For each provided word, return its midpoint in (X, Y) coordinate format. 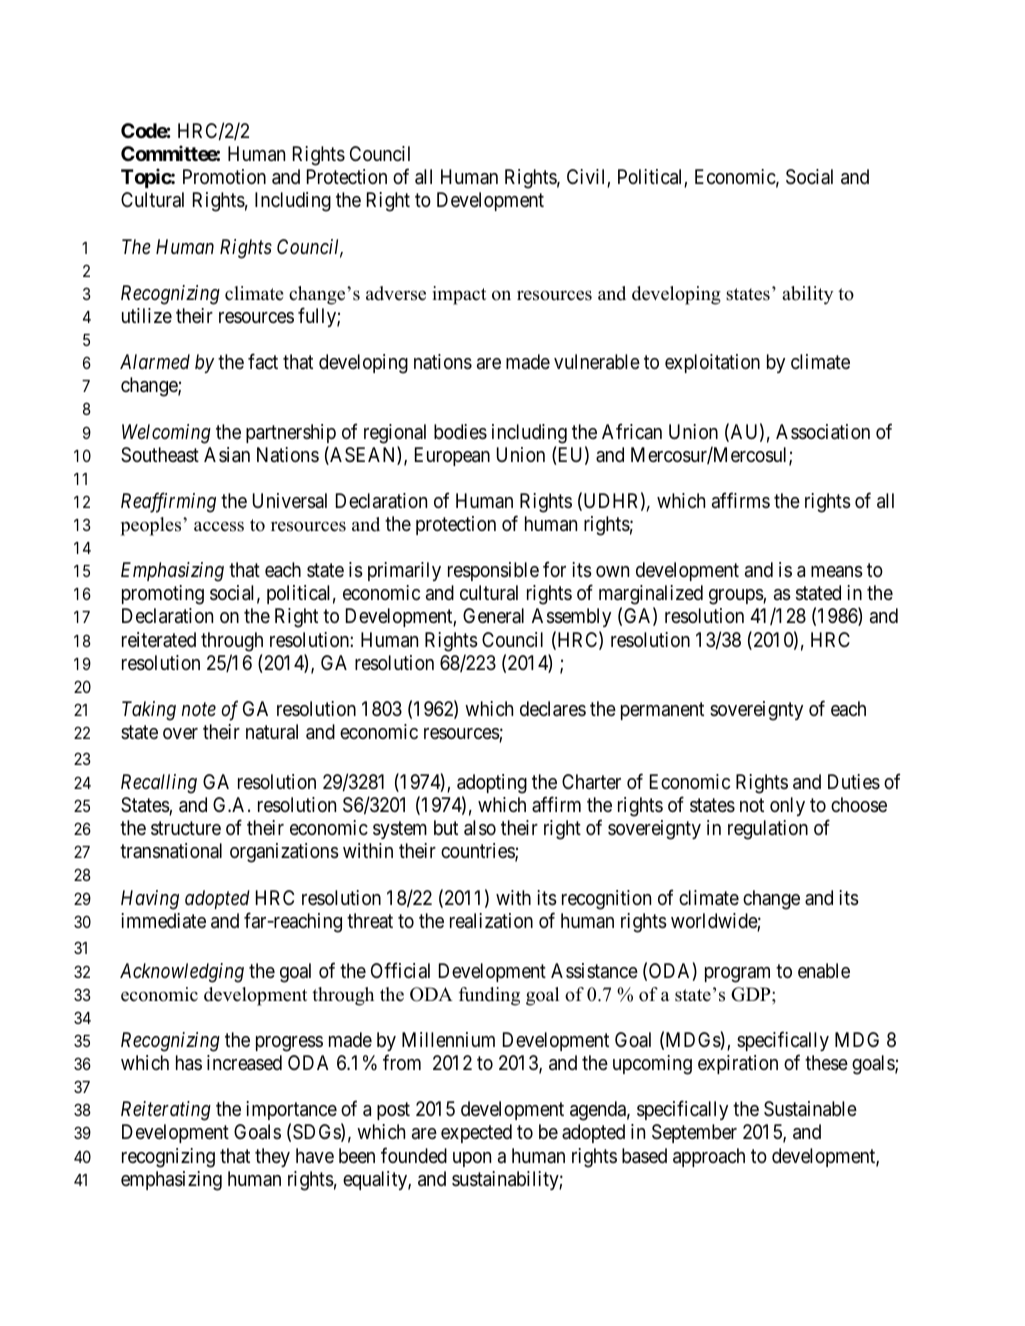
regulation (768, 830)
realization (491, 921)
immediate (163, 920)
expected (476, 1133)
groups (736, 597)
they (272, 1157)
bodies (460, 432)
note (199, 709)
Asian (227, 455)
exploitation (712, 363)
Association (823, 432)
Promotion (224, 176)
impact (459, 295)
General (493, 615)
